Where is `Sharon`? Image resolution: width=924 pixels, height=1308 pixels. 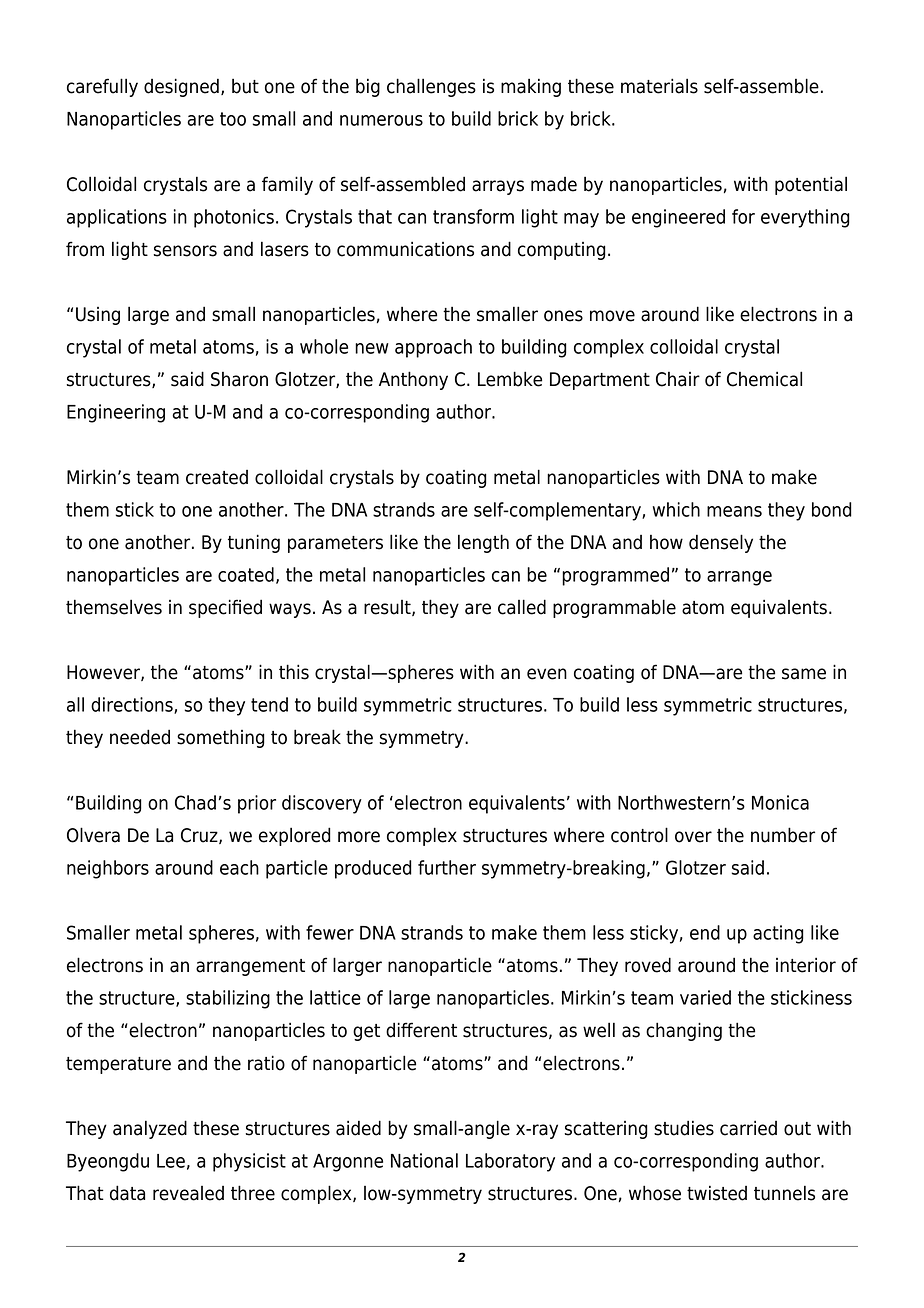
Sharon is located at coordinates (239, 379).
